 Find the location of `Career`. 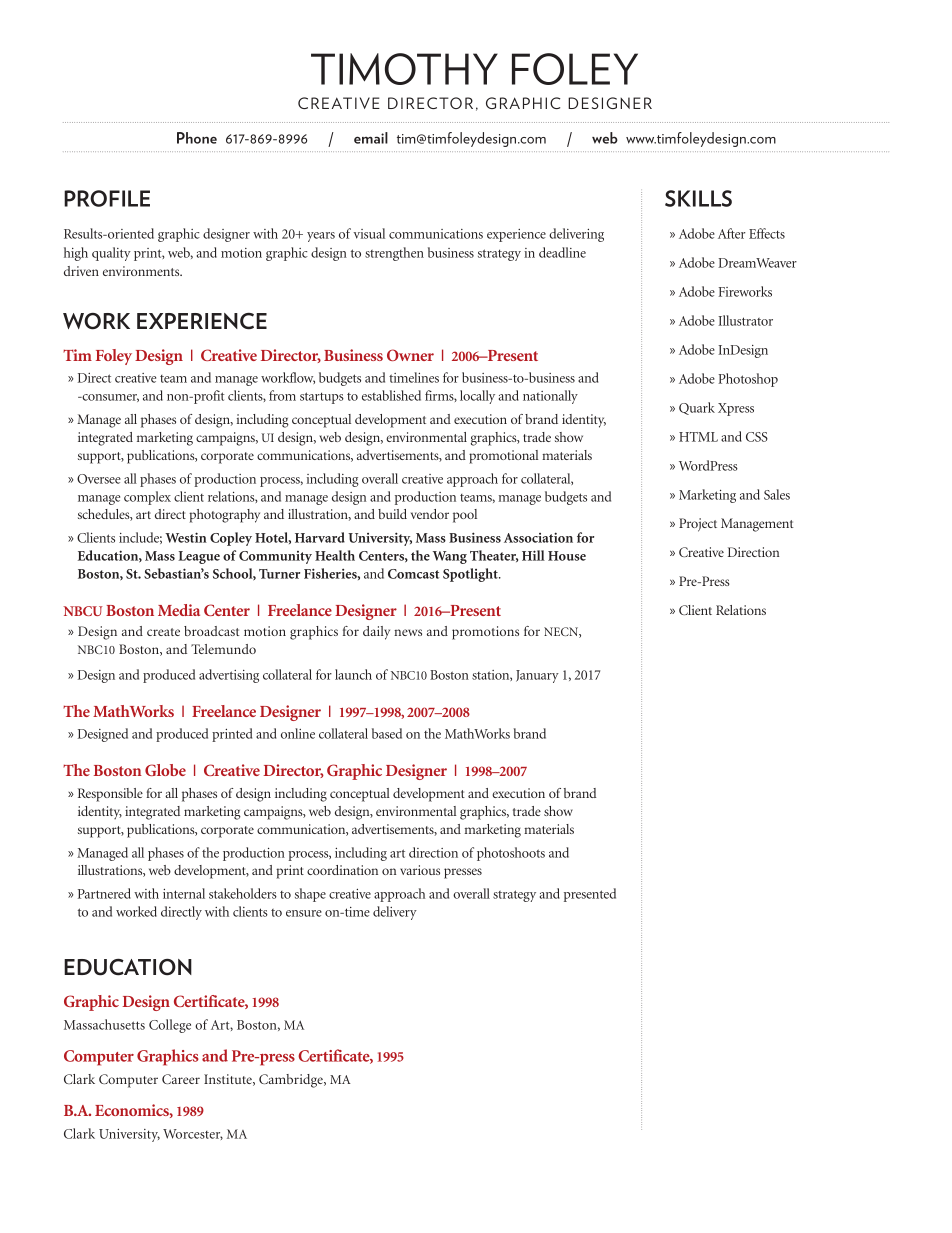

Career is located at coordinates (181, 1079).
